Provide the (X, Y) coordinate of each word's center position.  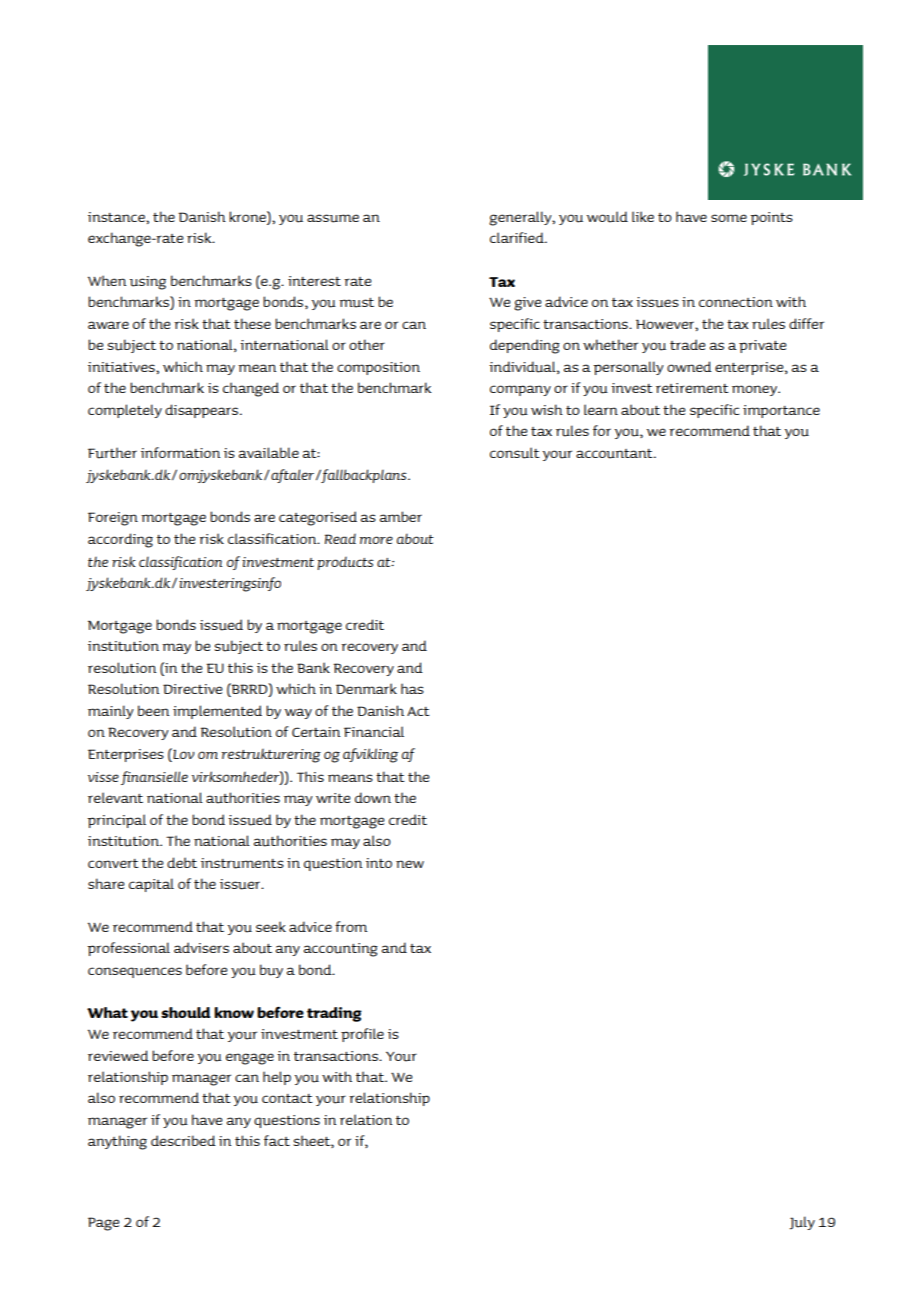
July (802, 1223)
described (183, 1140)
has (412, 688)
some (729, 218)
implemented (217, 712)
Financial (374, 731)
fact (277, 1140)
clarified (518, 237)
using (148, 283)
